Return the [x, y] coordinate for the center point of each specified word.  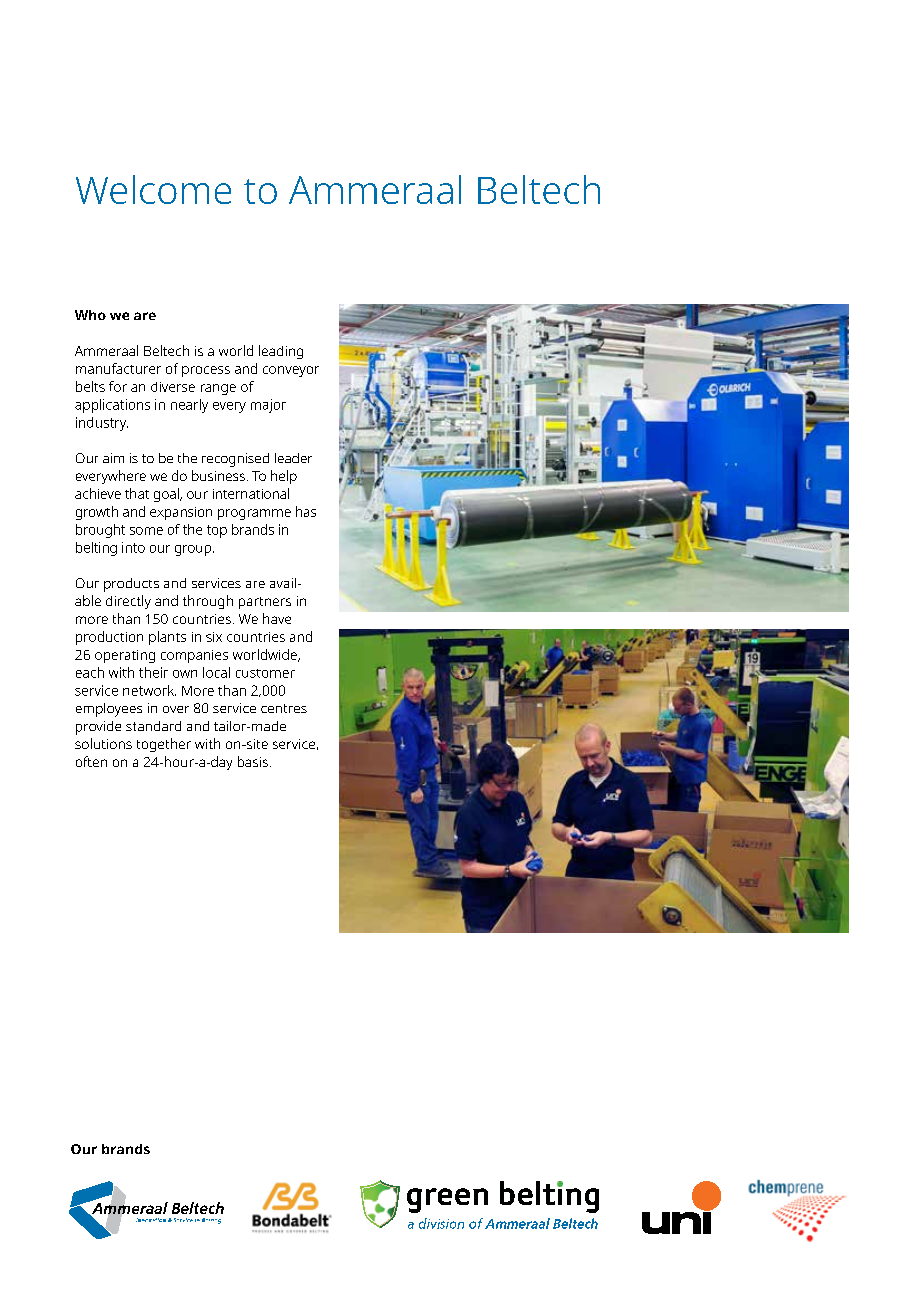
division [441, 1223]
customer [265, 673]
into [133, 547]
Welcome [153, 189]
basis [253, 761]
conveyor [291, 371]
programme [254, 514]
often [91, 761]
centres [284, 708]
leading [281, 352]
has [306, 511]
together [164, 745]
